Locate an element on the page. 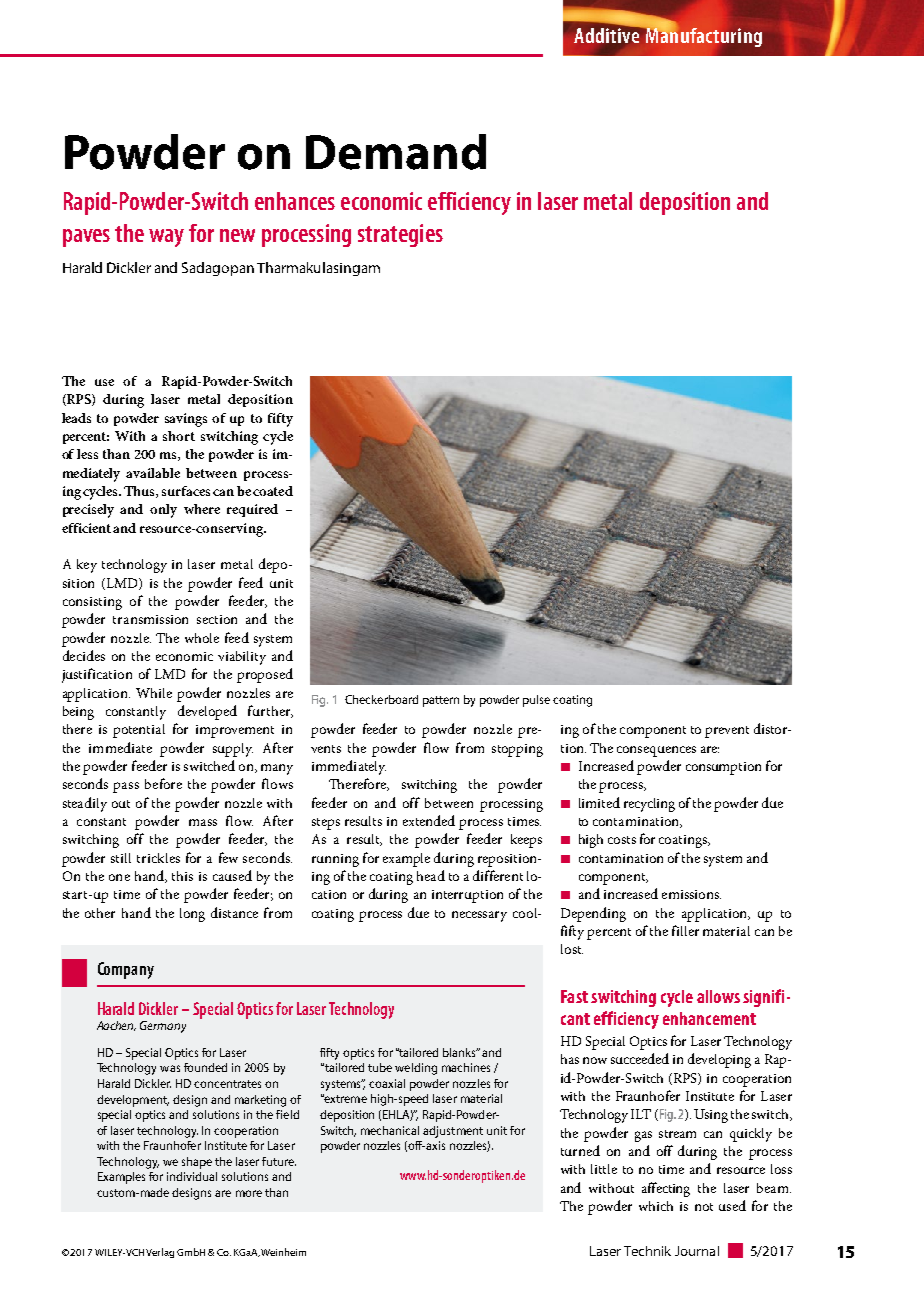 This image has height=1308, width=924. way is located at coordinates (166, 238).
